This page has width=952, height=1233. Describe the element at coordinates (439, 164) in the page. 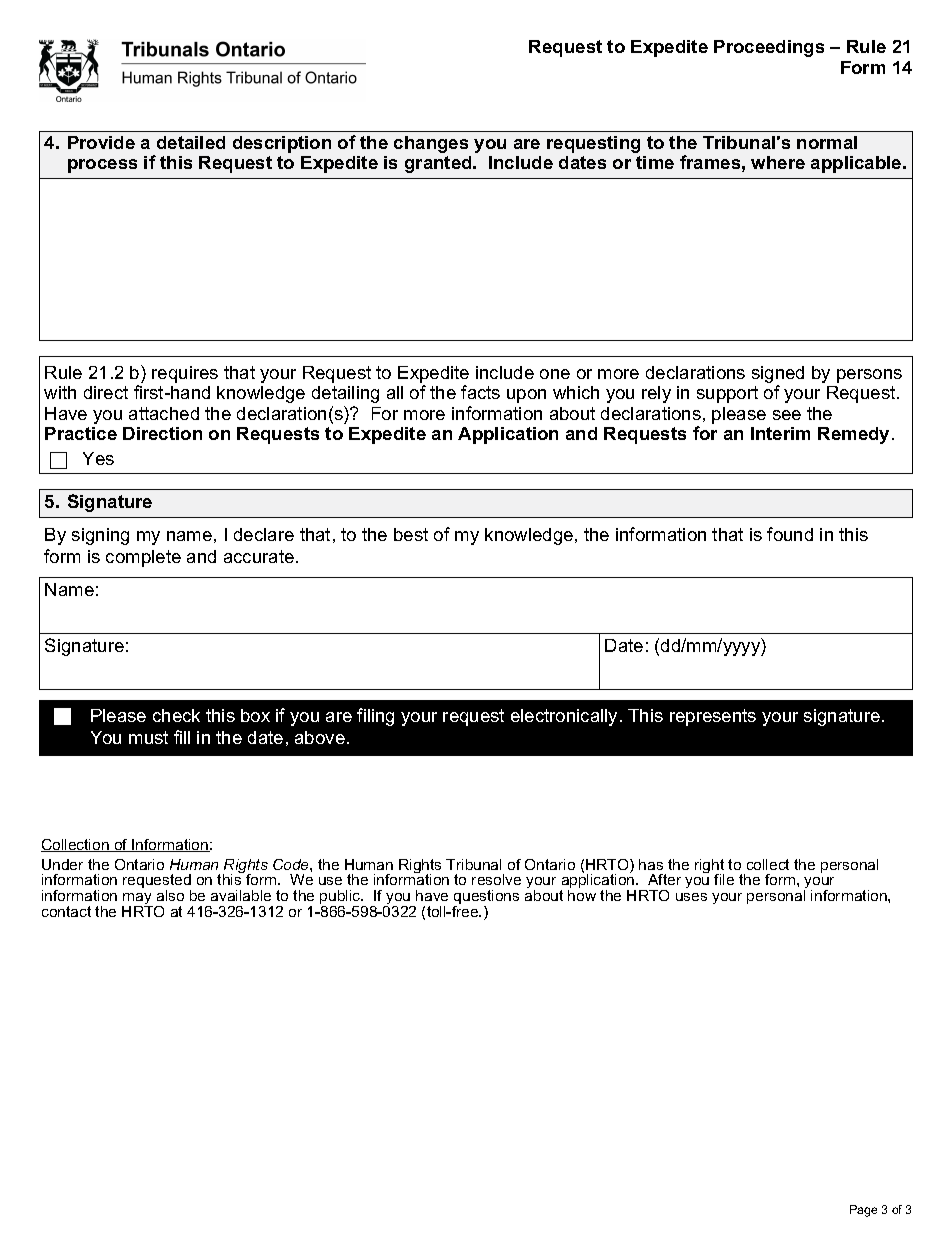

I see `granted` at that location.
